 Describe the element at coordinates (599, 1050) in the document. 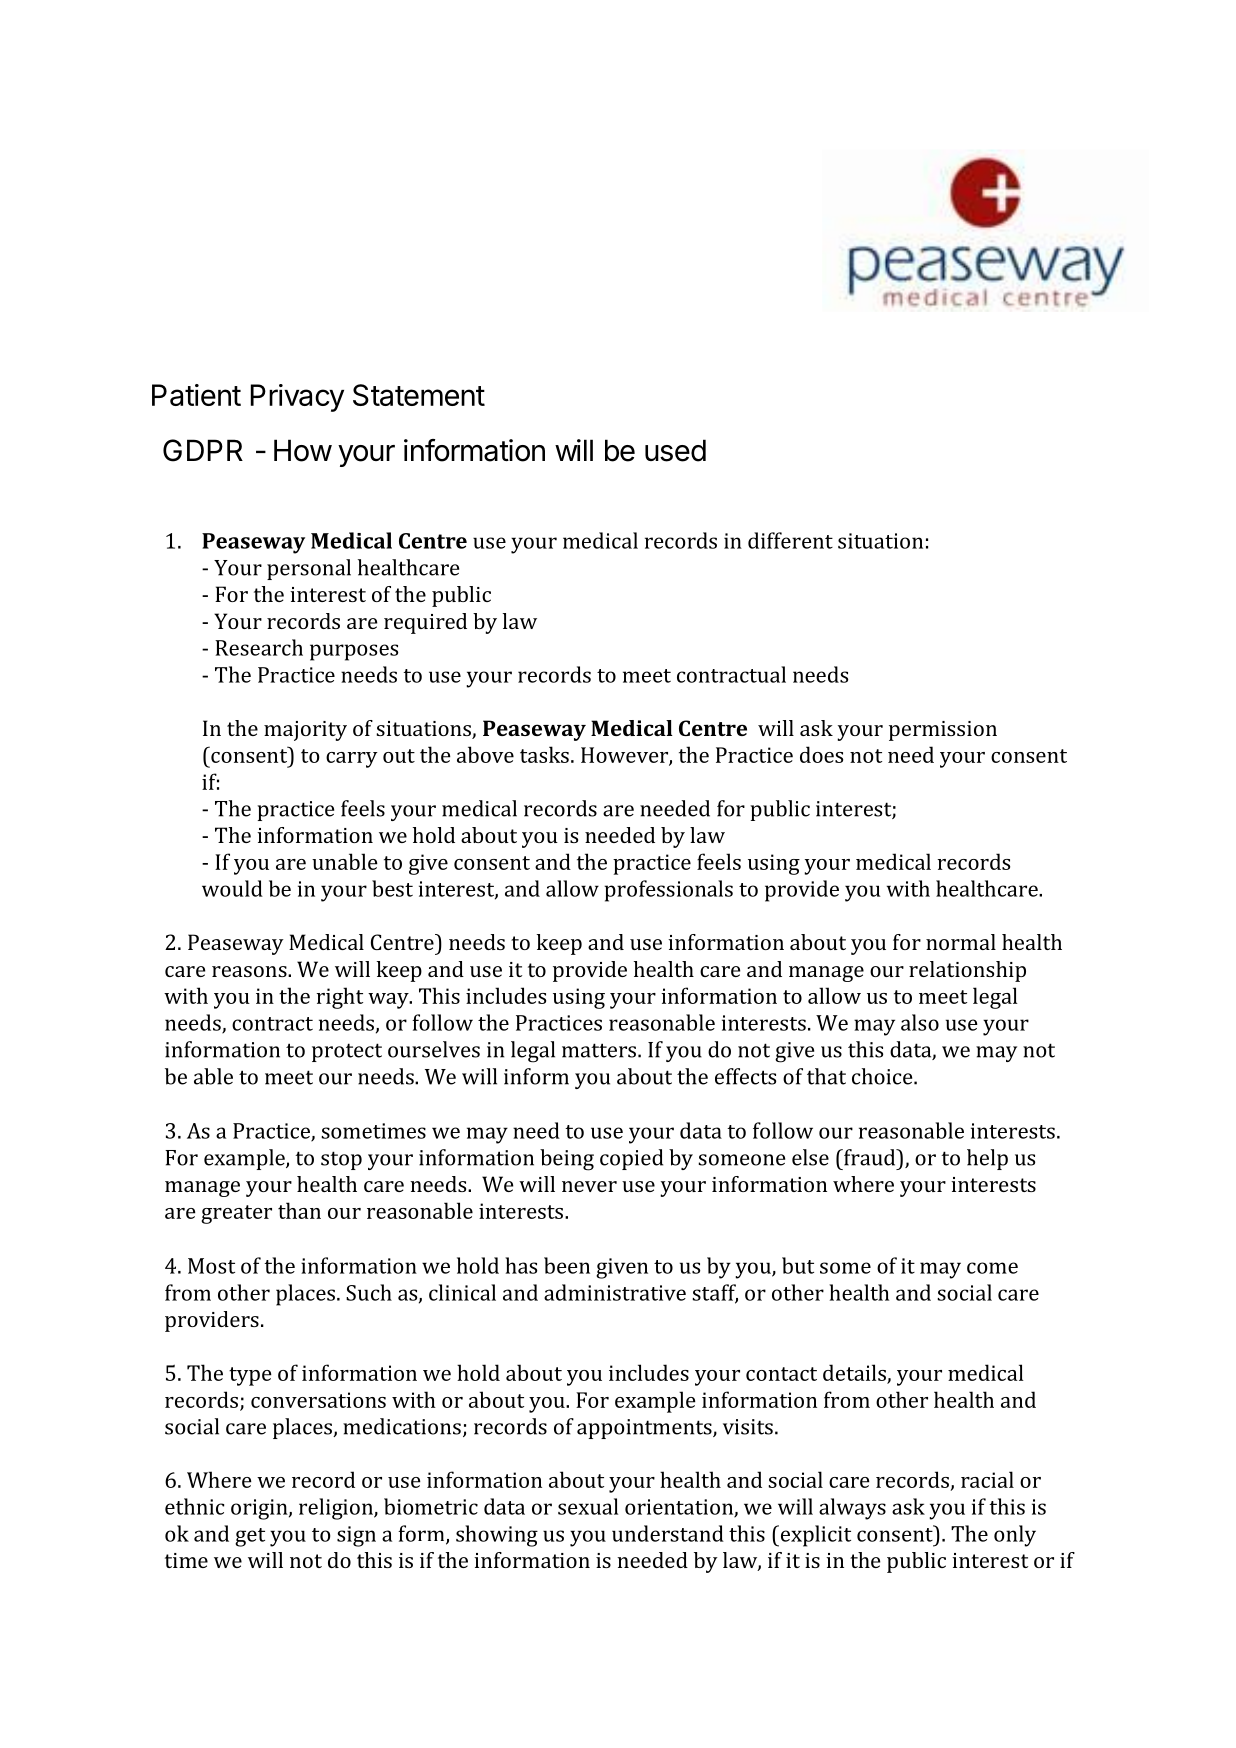

I see `matters` at that location.
